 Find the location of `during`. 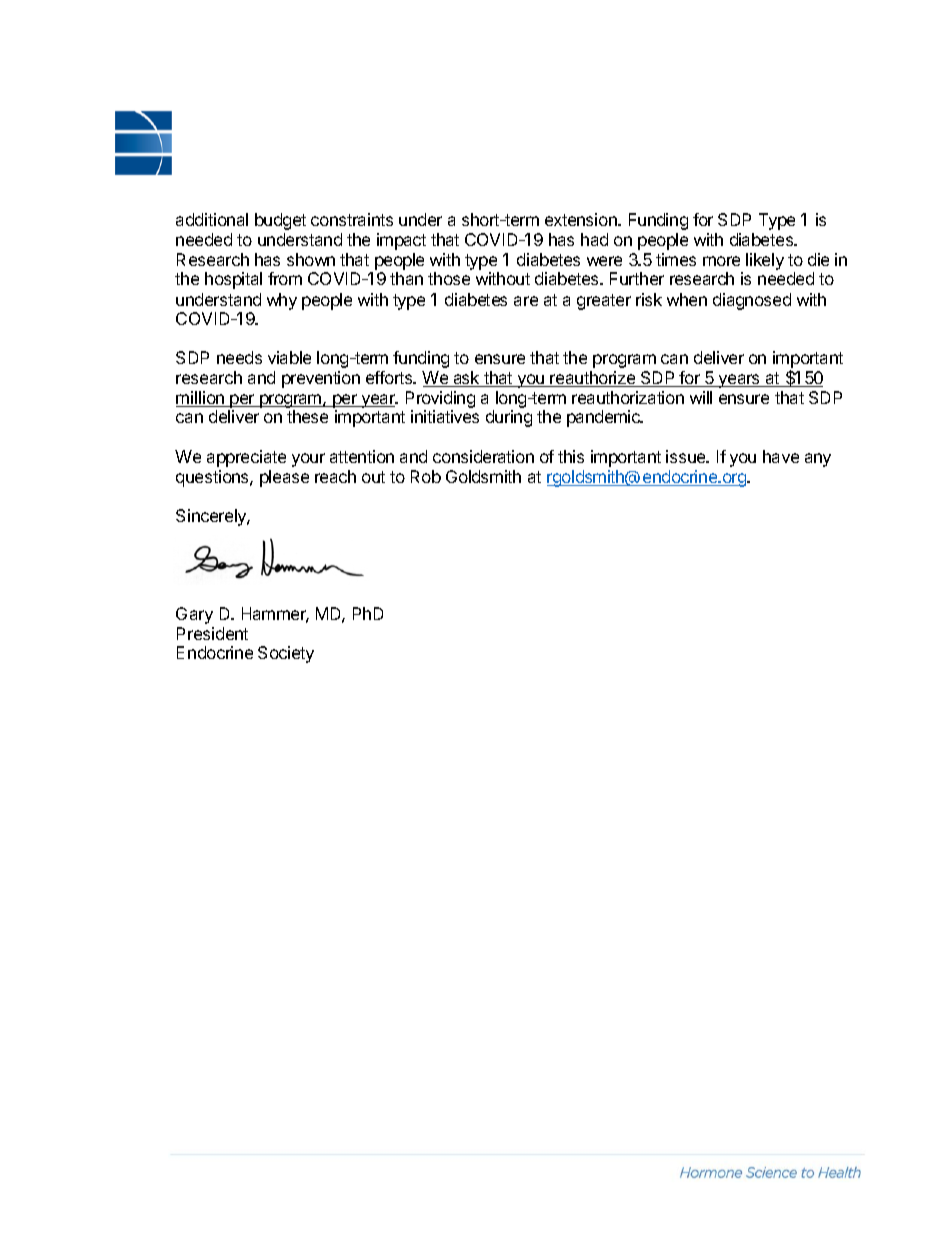

during is located at coordinates (509, 418).
